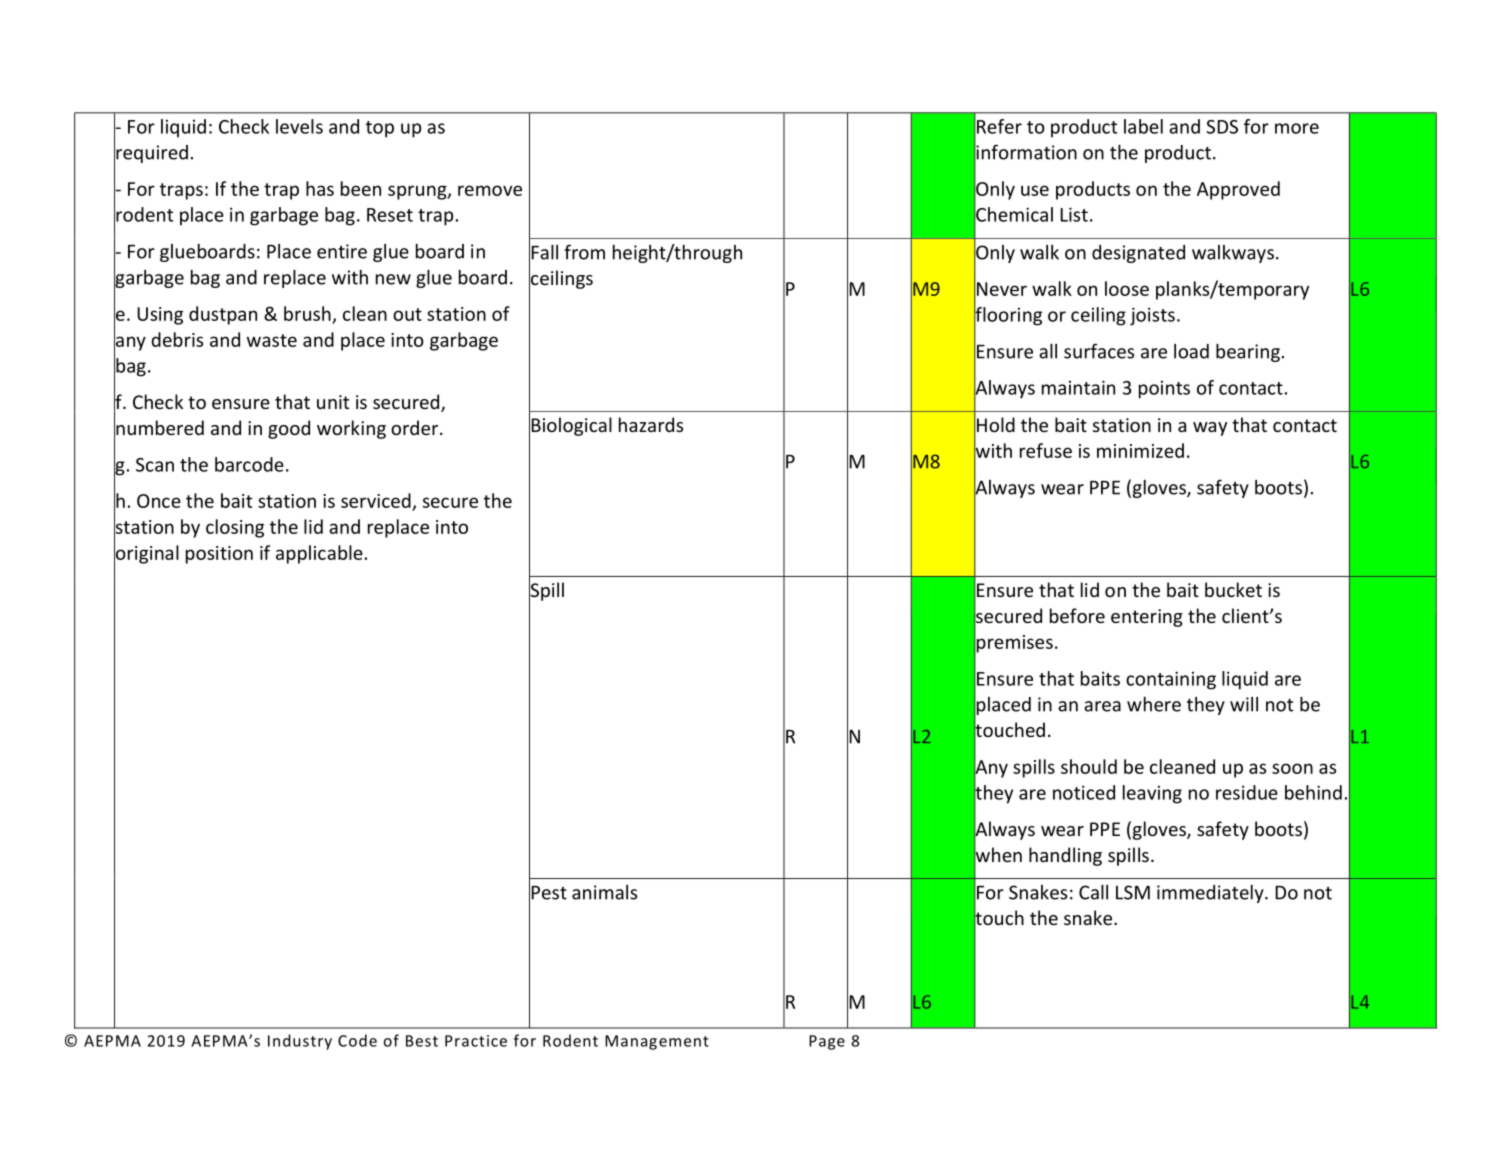 Image resolution: width=1489 pixels, height=1151 pixels. Describe the element at coordinates (1211, 894) in the image. I see `immediately` at that location.
